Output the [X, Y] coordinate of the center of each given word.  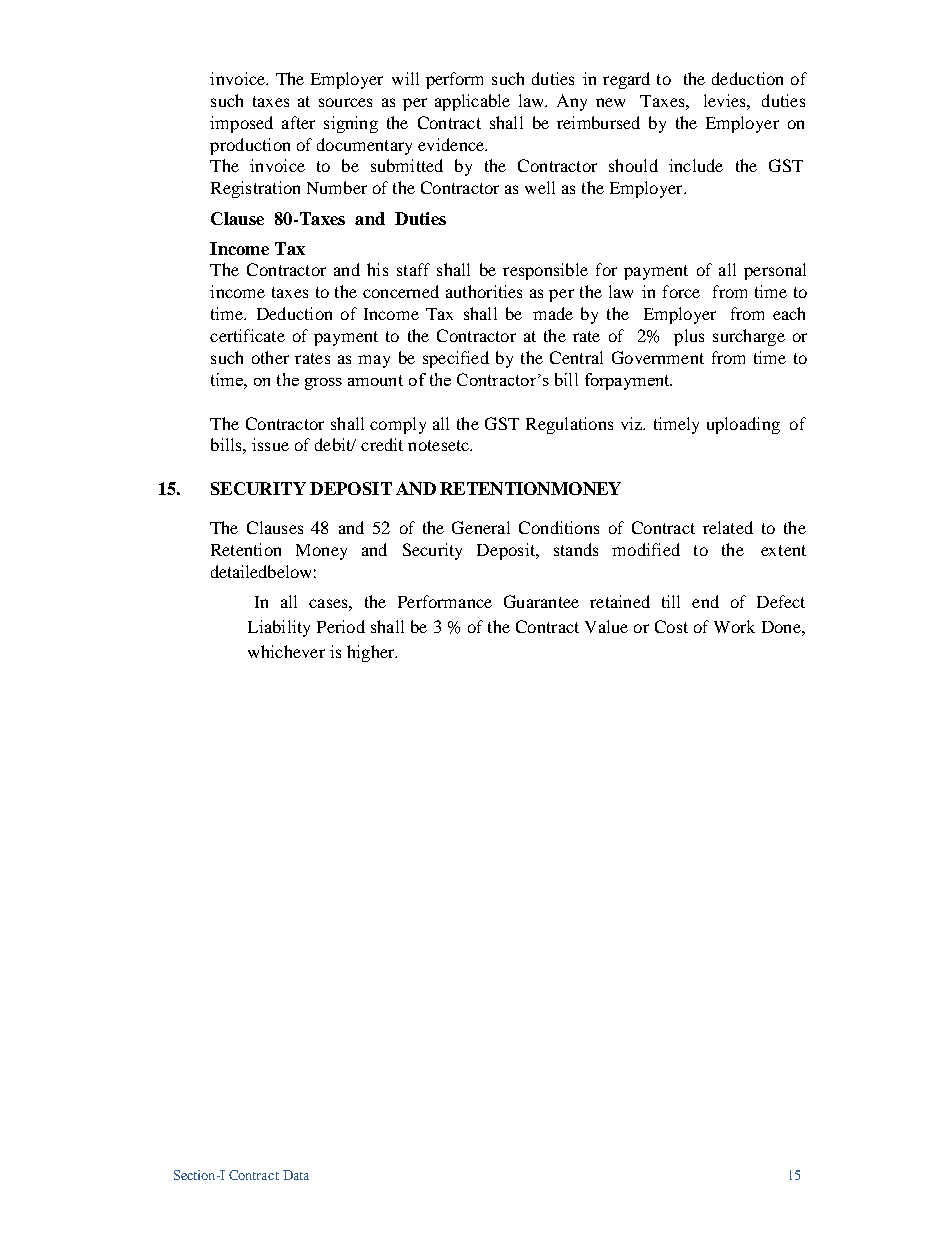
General [481, 527]
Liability [279, 628]
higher [372, 653]
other [270, 357]
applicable [472, 102]
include [696, 165]
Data [296, 1175]
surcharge [749, 337]
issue [270, 444]
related [728, 527]
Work [734, 626]
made [553, 313]
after [298, 122]
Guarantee [541, 601]
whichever [286, 651]
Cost [671, 626]
